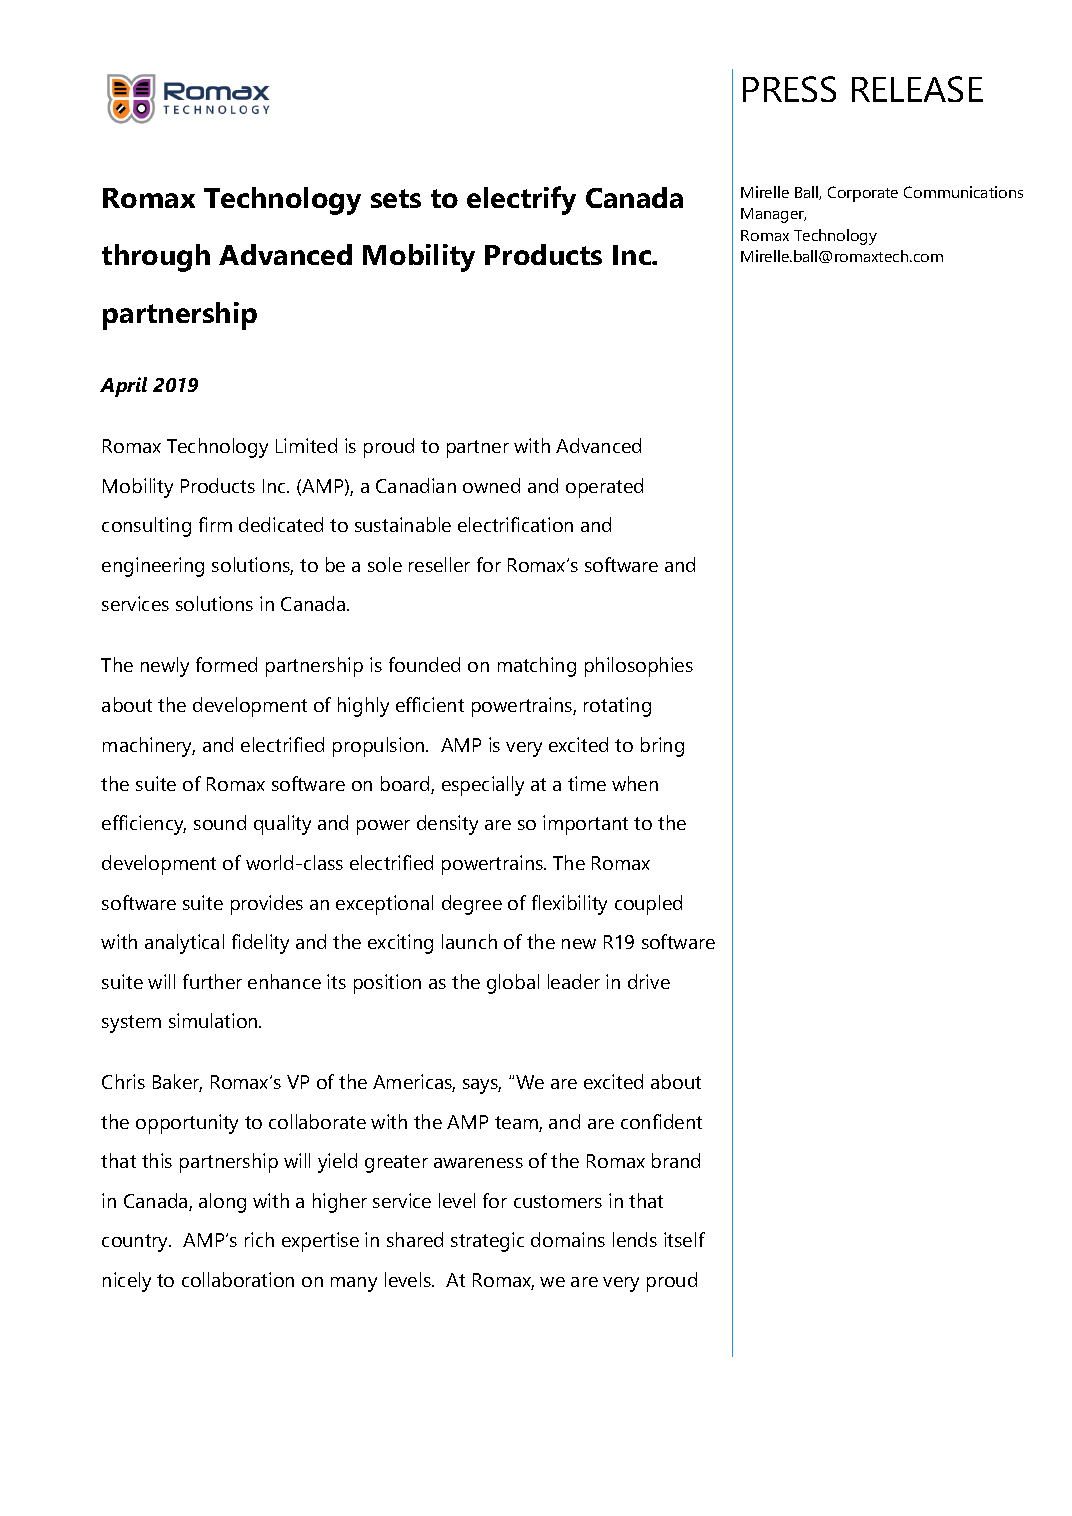  What do you see at coordinates (639, 667) in the screenshot?
I see `philosophies` at bounding box center [639, 667].
